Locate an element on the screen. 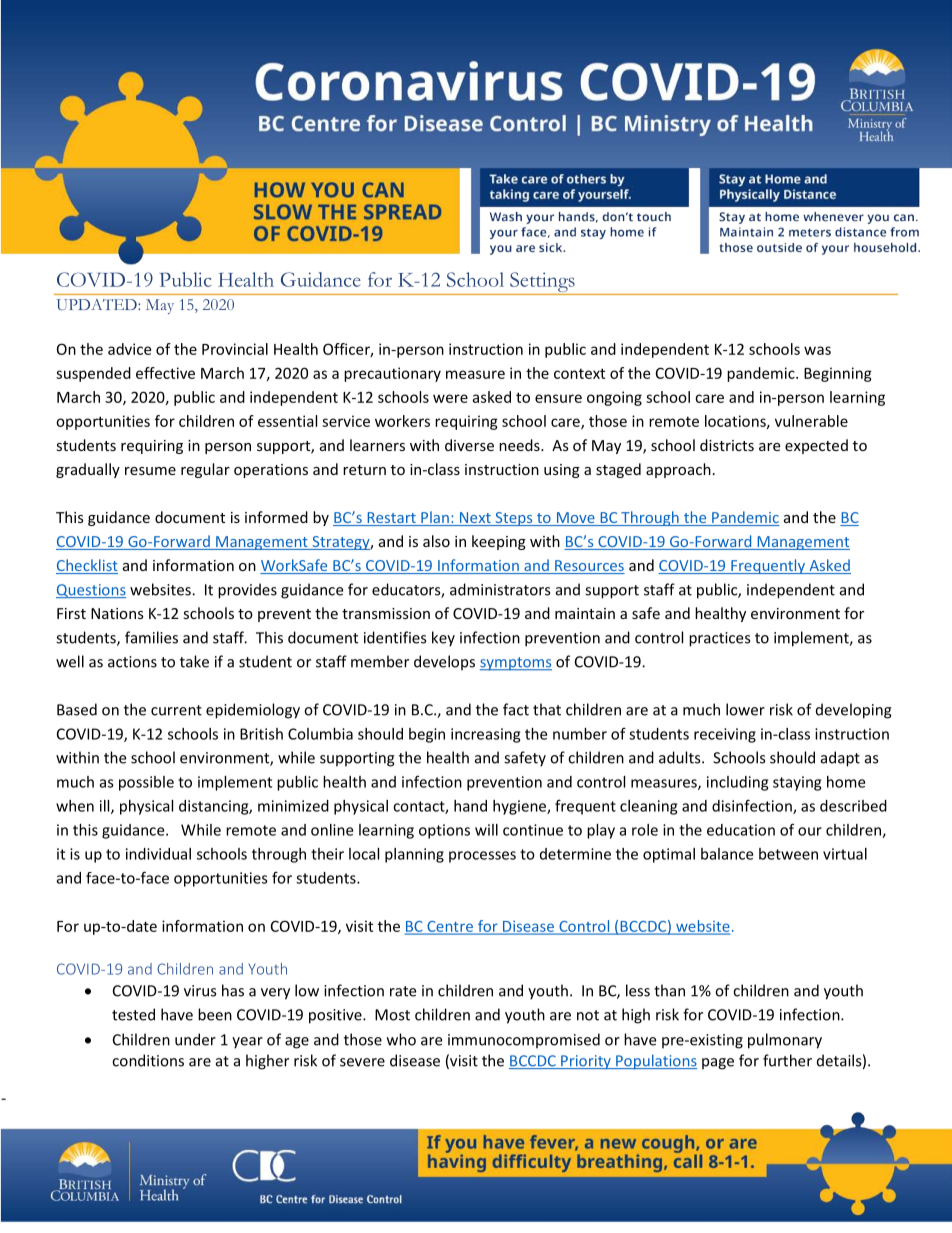 The height and width of the screenshot is (1233, 952). pulmonary is located at coordinates (785, 1041).
